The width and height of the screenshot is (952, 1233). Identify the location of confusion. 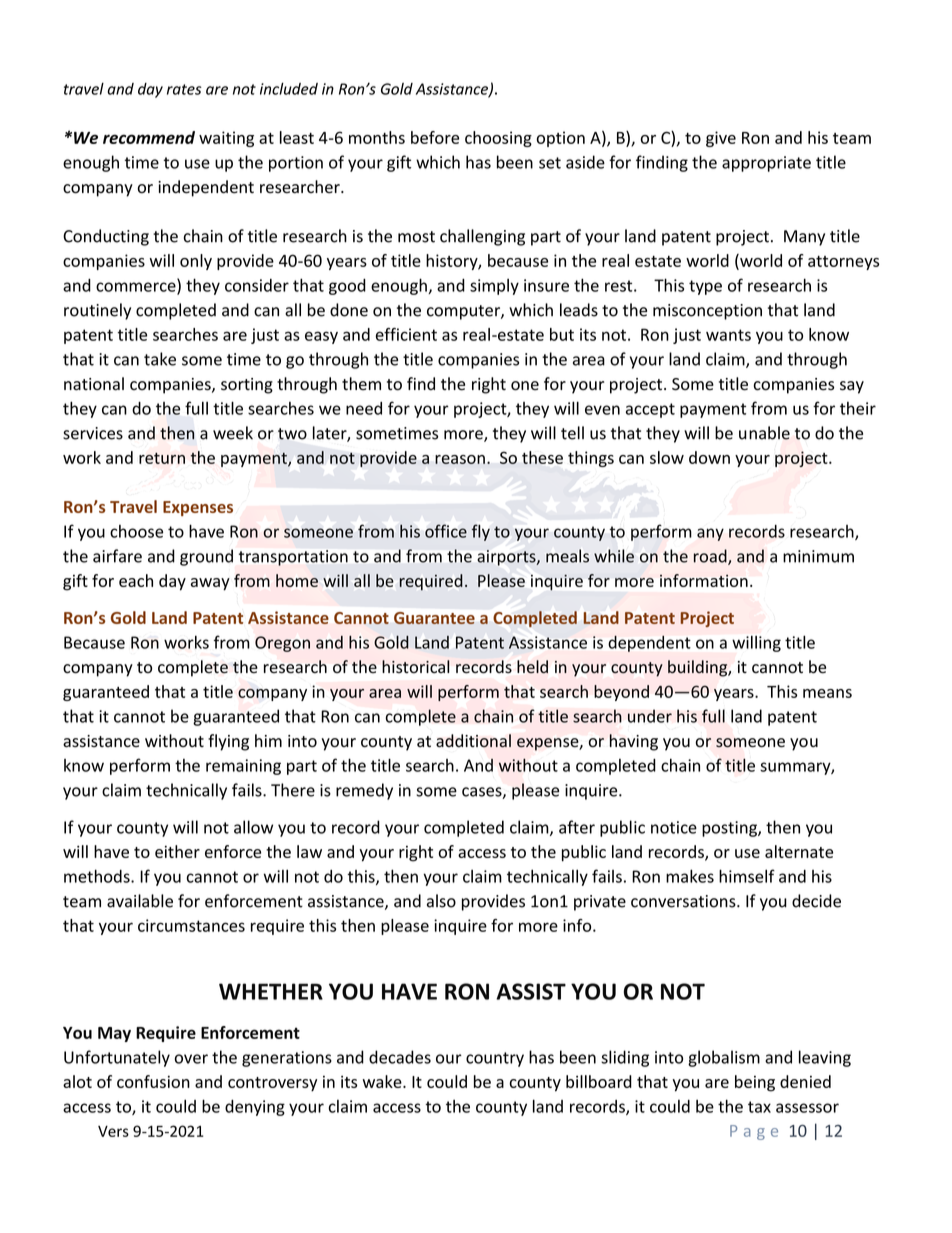
(153, 1081).
